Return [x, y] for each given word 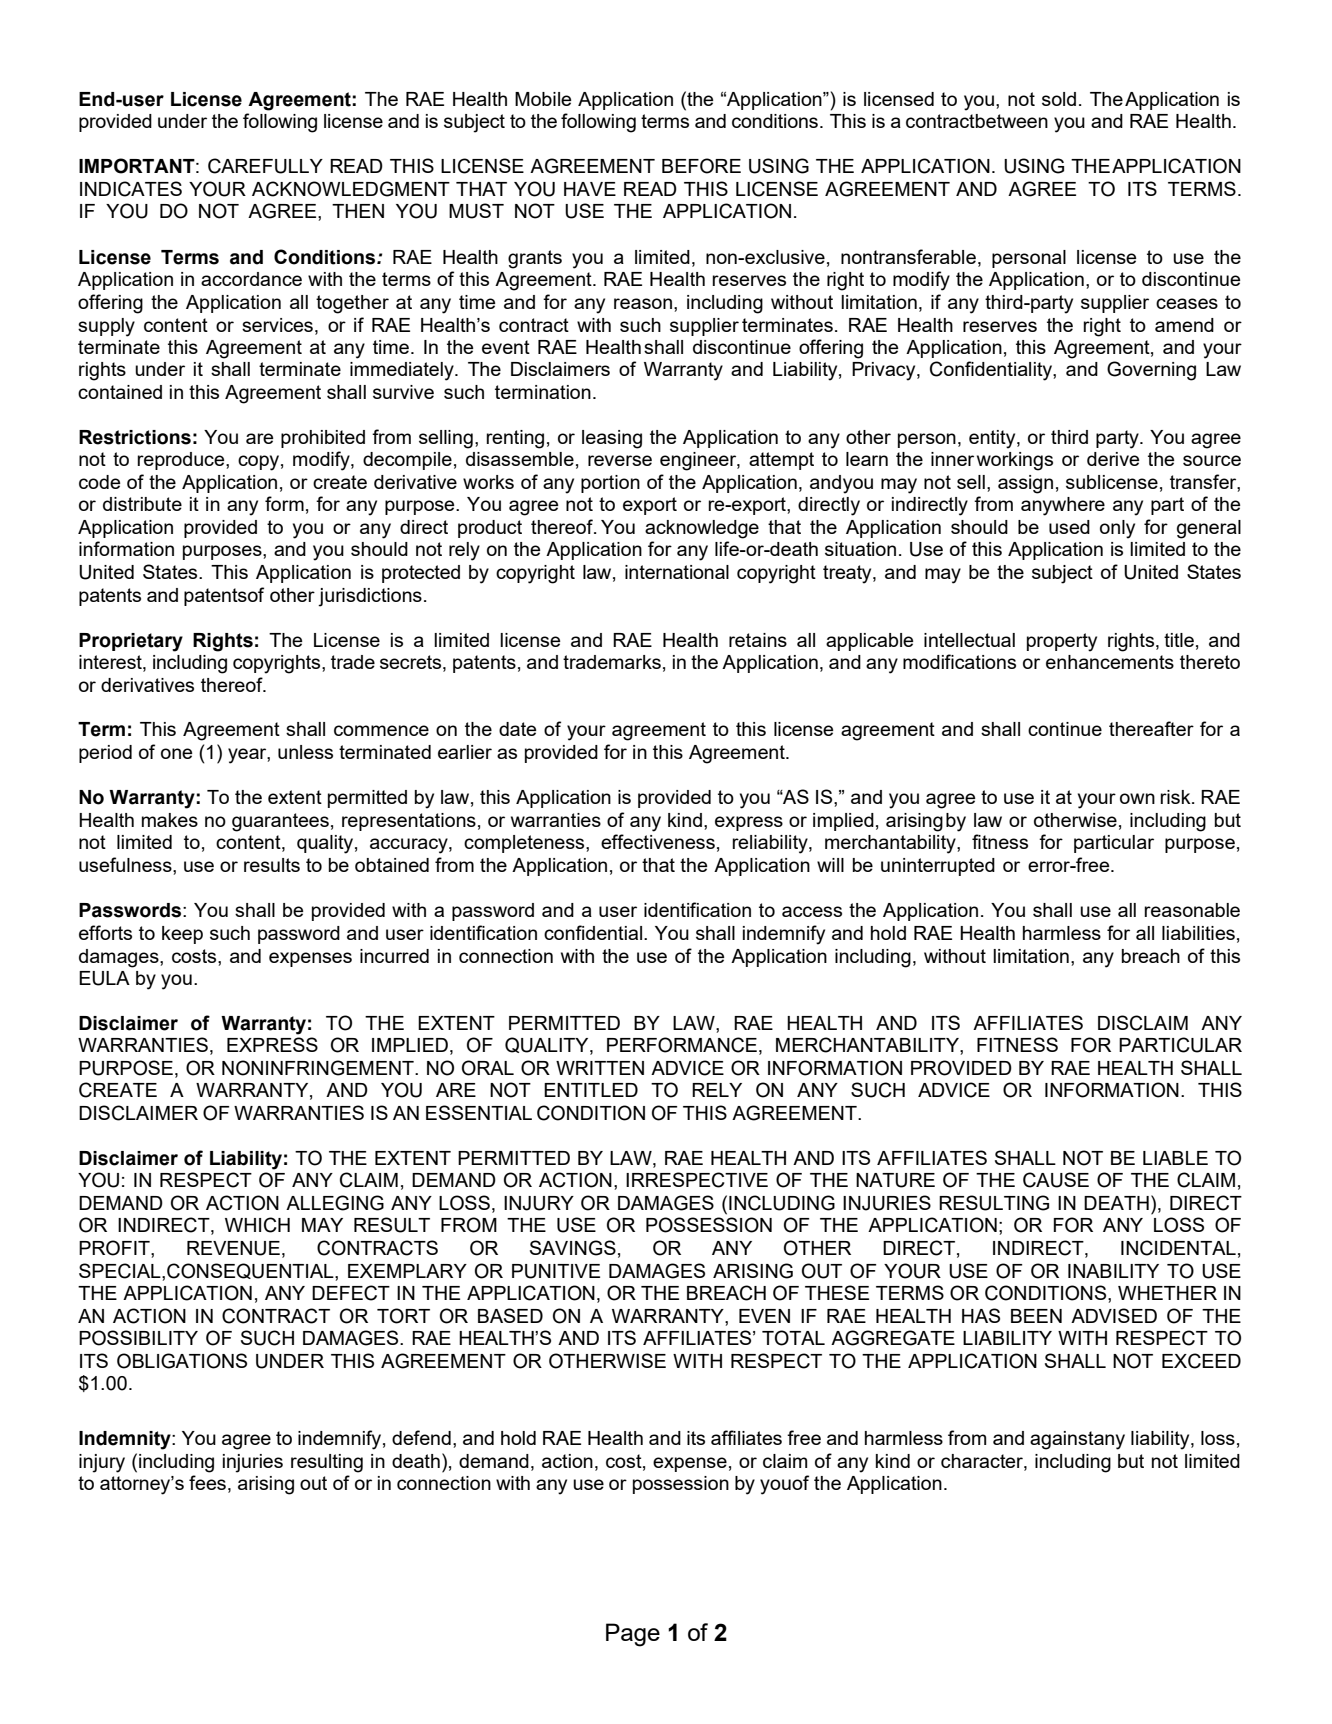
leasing [612, 439]
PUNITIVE [556, 1271]
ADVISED [1114, 1315]
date [517, 729]
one [176, 753]
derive [1113, 459]
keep [182, 935]
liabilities [1198, 933]
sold [1059, 99]
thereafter [1151, 728]
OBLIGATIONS [182, 1361]
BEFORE [701, 166]
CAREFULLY [265, 166]
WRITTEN [600, 1068]
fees [207, 1482]
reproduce [182, 461]
